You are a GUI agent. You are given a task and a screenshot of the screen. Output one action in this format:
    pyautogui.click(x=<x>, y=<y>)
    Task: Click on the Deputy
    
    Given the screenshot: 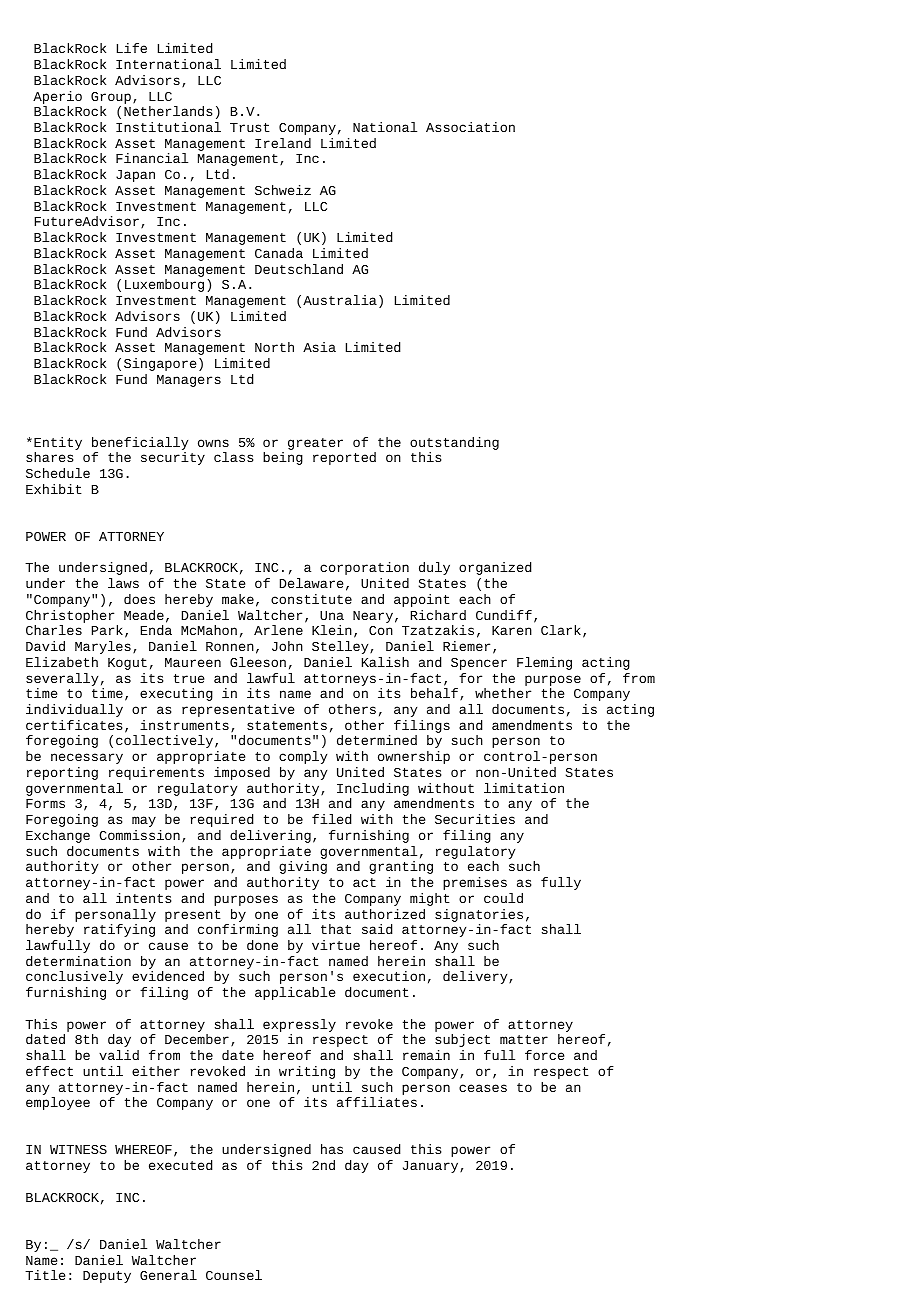 What is the action you would take?
    pyautogui.click(x=107, y=1277)
